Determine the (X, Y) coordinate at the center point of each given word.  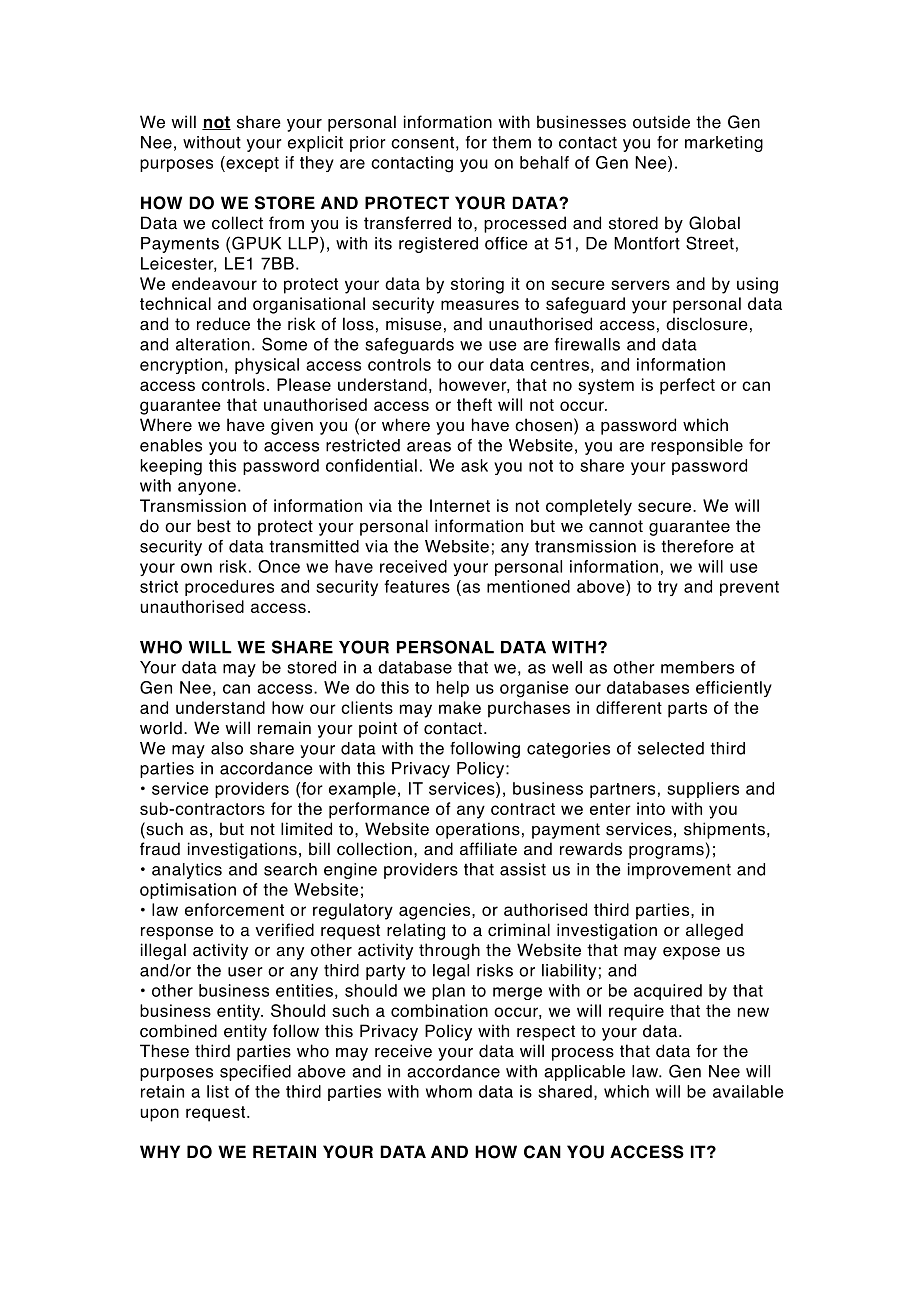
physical (267, 366)
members (697, 667)
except (251, 164)
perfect (687, 386)
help (453, 689)
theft (474, 404)
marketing (724, 144)
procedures (229, 588)
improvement (679, 871)
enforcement (234, 909)
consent (422, 143)
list (218, 1091)
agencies (436, 911)
